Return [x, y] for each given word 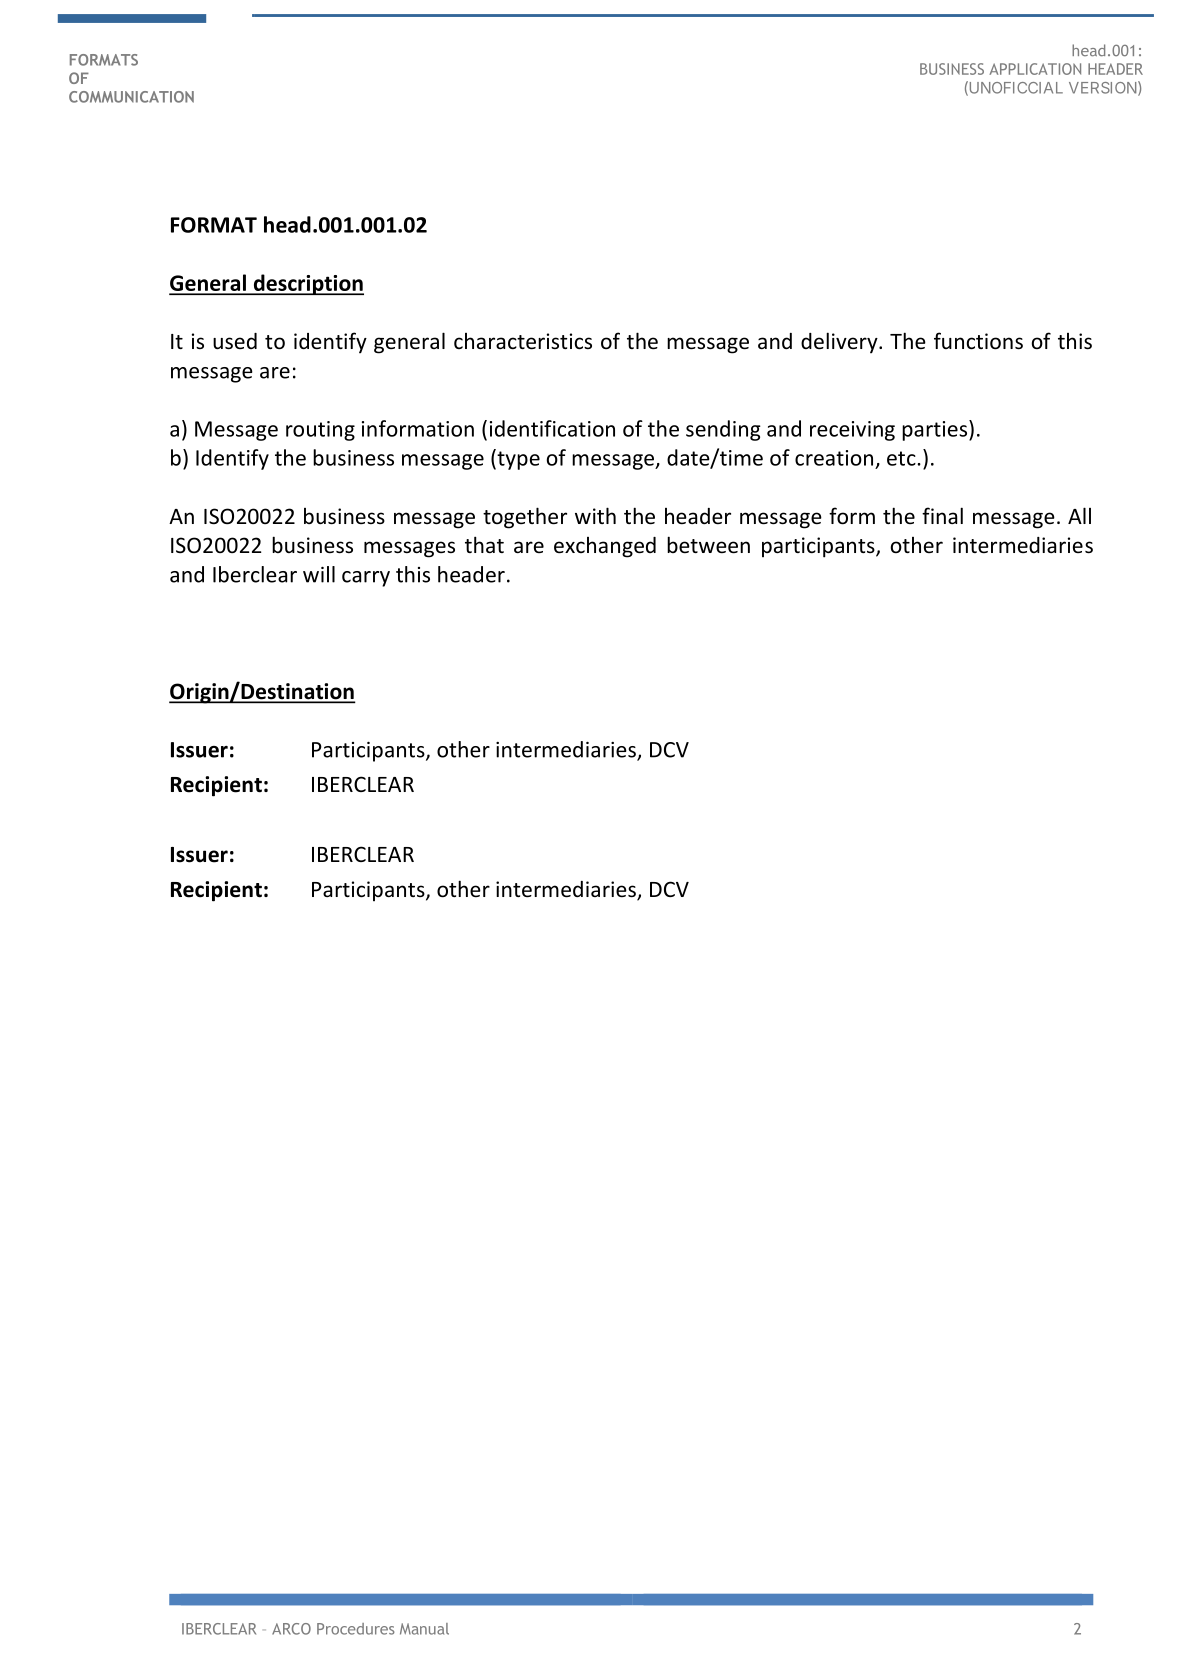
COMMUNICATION [131, 97]
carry [366, 579]
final [942, 515]
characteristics [523, 341]
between [708, 545]
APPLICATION [1035, 69]
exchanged [605, 547]
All [1079, 515]
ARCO [291, 1629]
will [319, 574]
